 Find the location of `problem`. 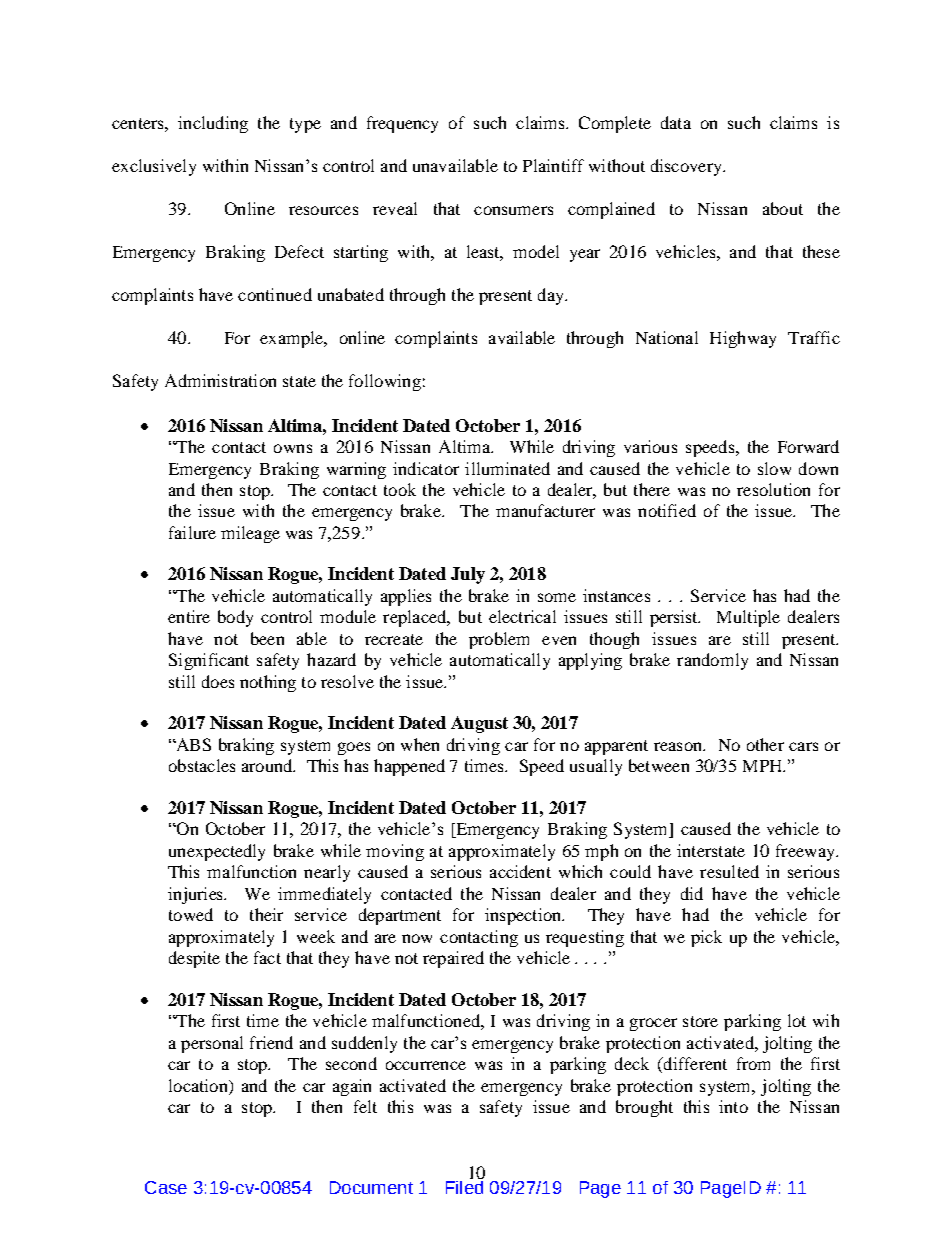

problem is located at coordinates (499, 640).
